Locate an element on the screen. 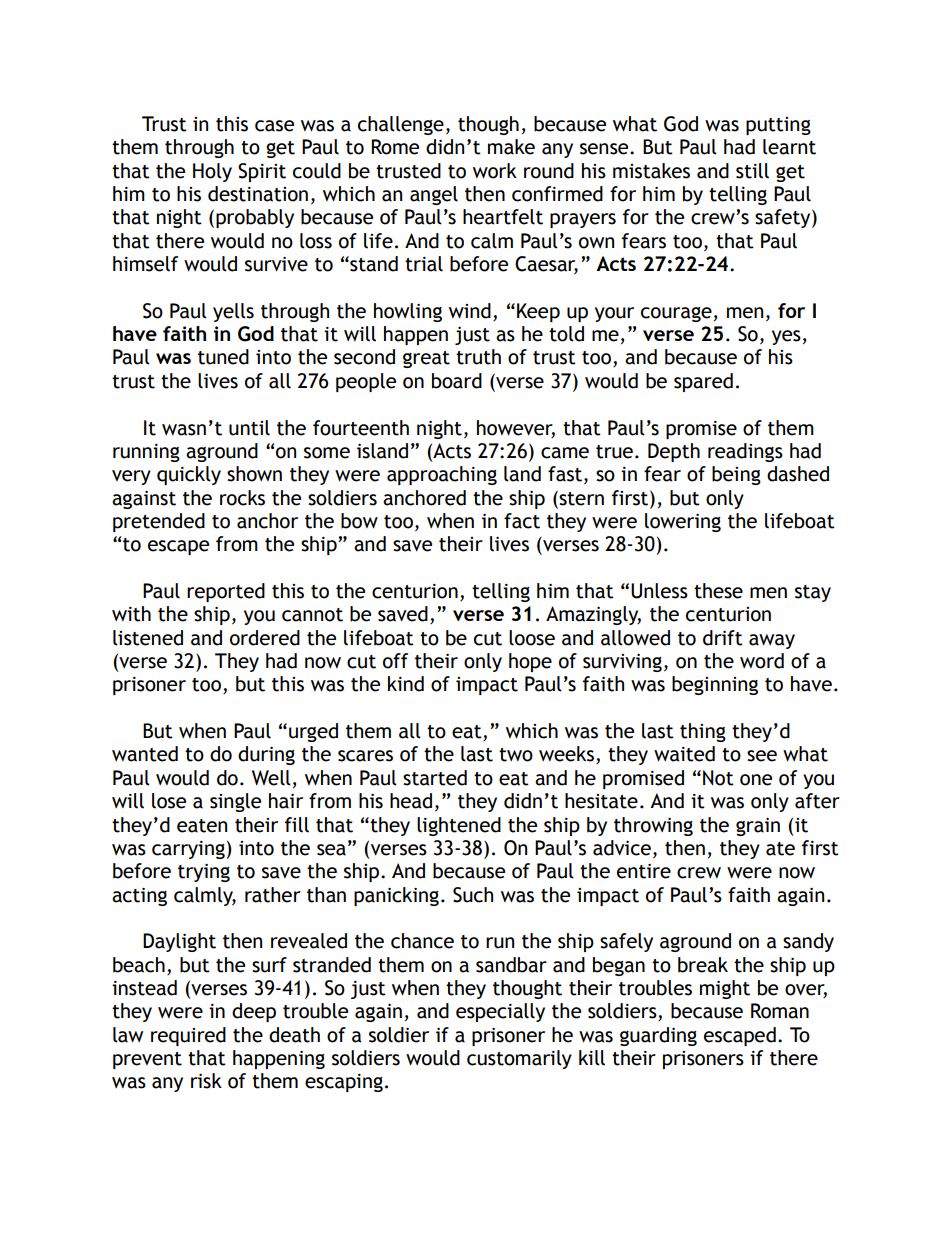  Roman is located at coordinates (780, 1011).
